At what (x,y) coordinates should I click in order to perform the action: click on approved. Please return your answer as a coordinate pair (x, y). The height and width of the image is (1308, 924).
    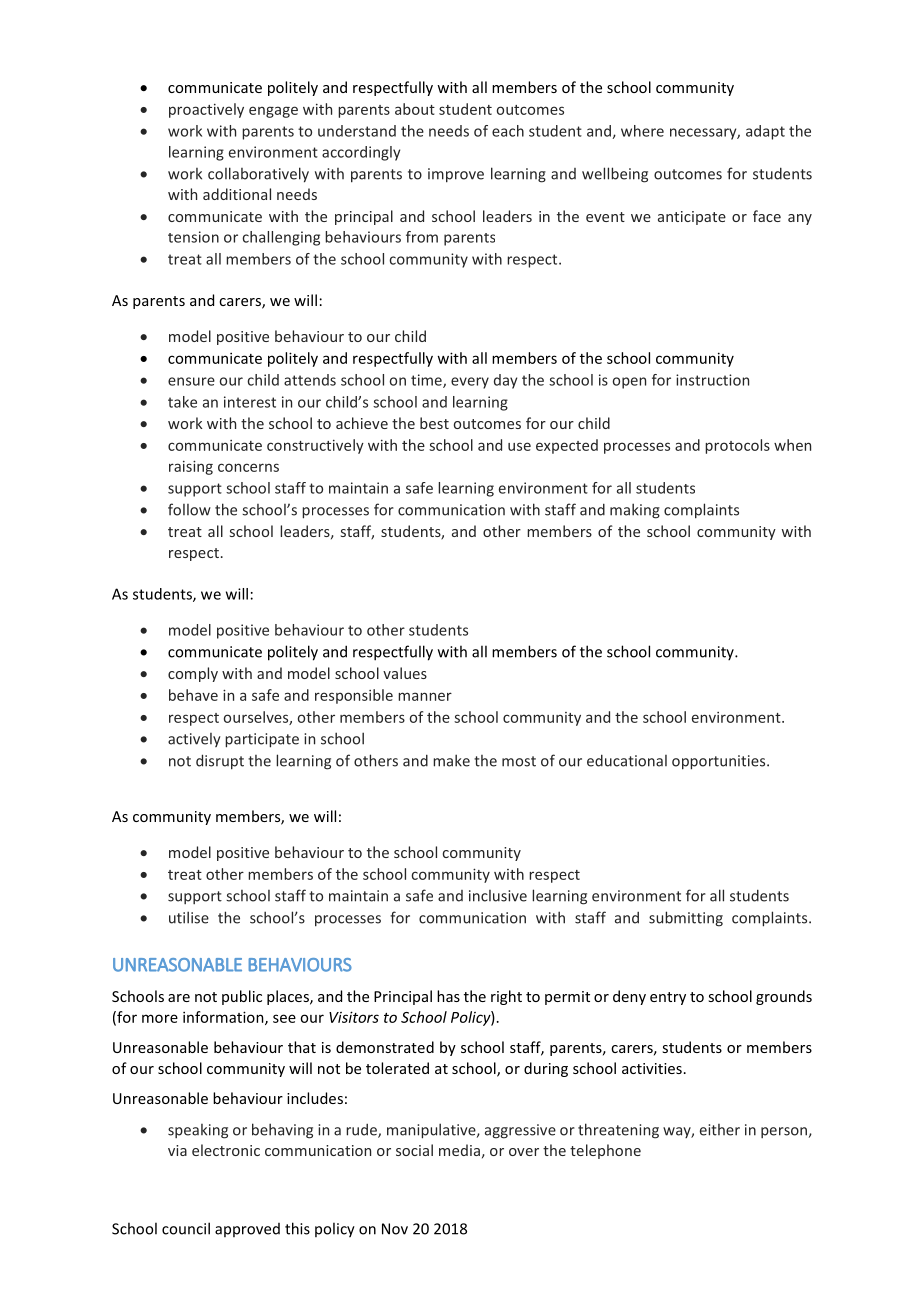
    Looking at the image, I should click on (247, 1230).
